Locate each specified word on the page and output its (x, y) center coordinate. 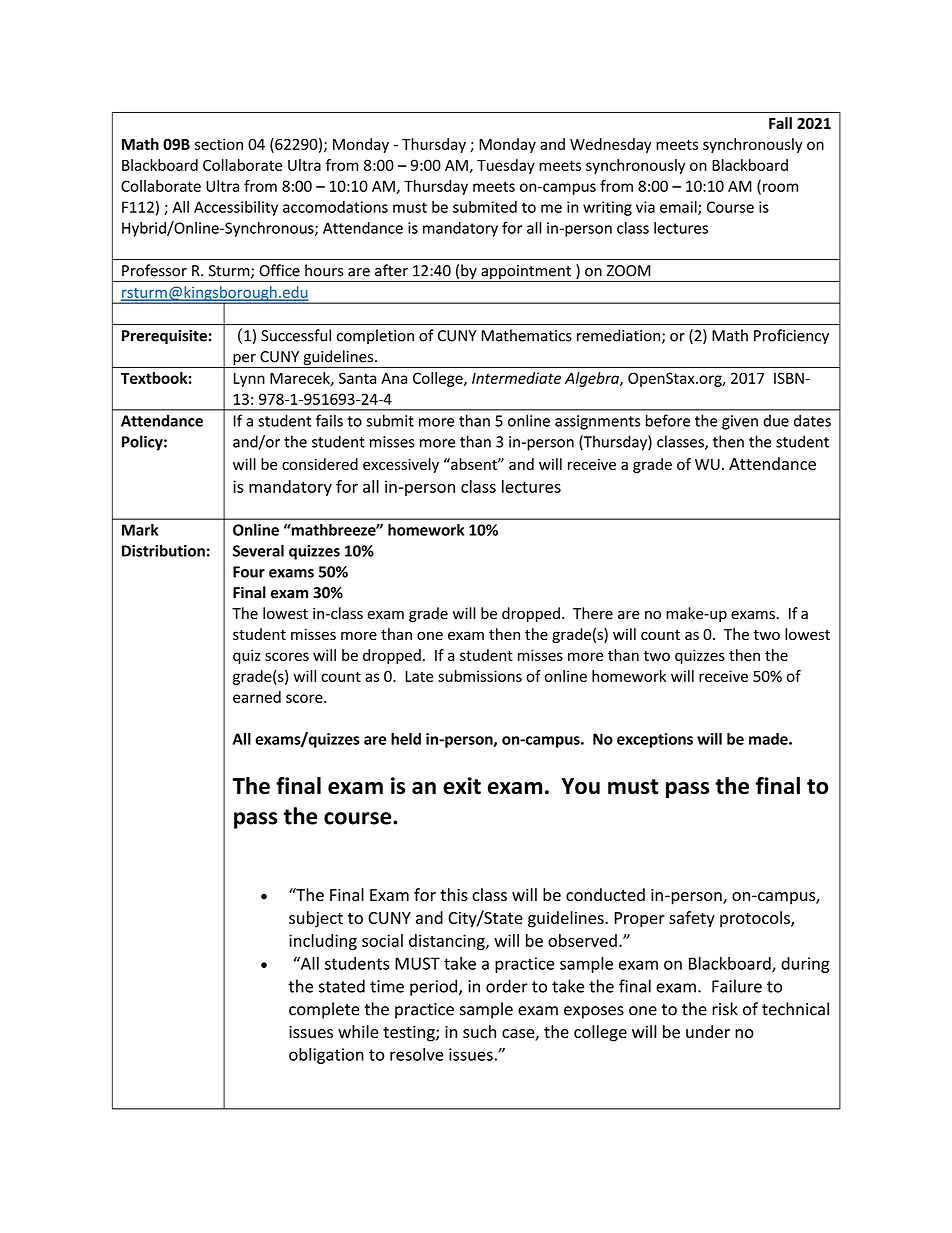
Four (249, 572)
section (219, 144)
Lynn (249, 380)
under (708, 1031)
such (479, 1031)
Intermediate (516, 378)
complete (324, 1010)
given (740, 422)
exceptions (655, 740)
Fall (780, 123)
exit (462, 786)
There (593, 613)
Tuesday (506, 166)
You (580, 786)
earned (257, 697)
